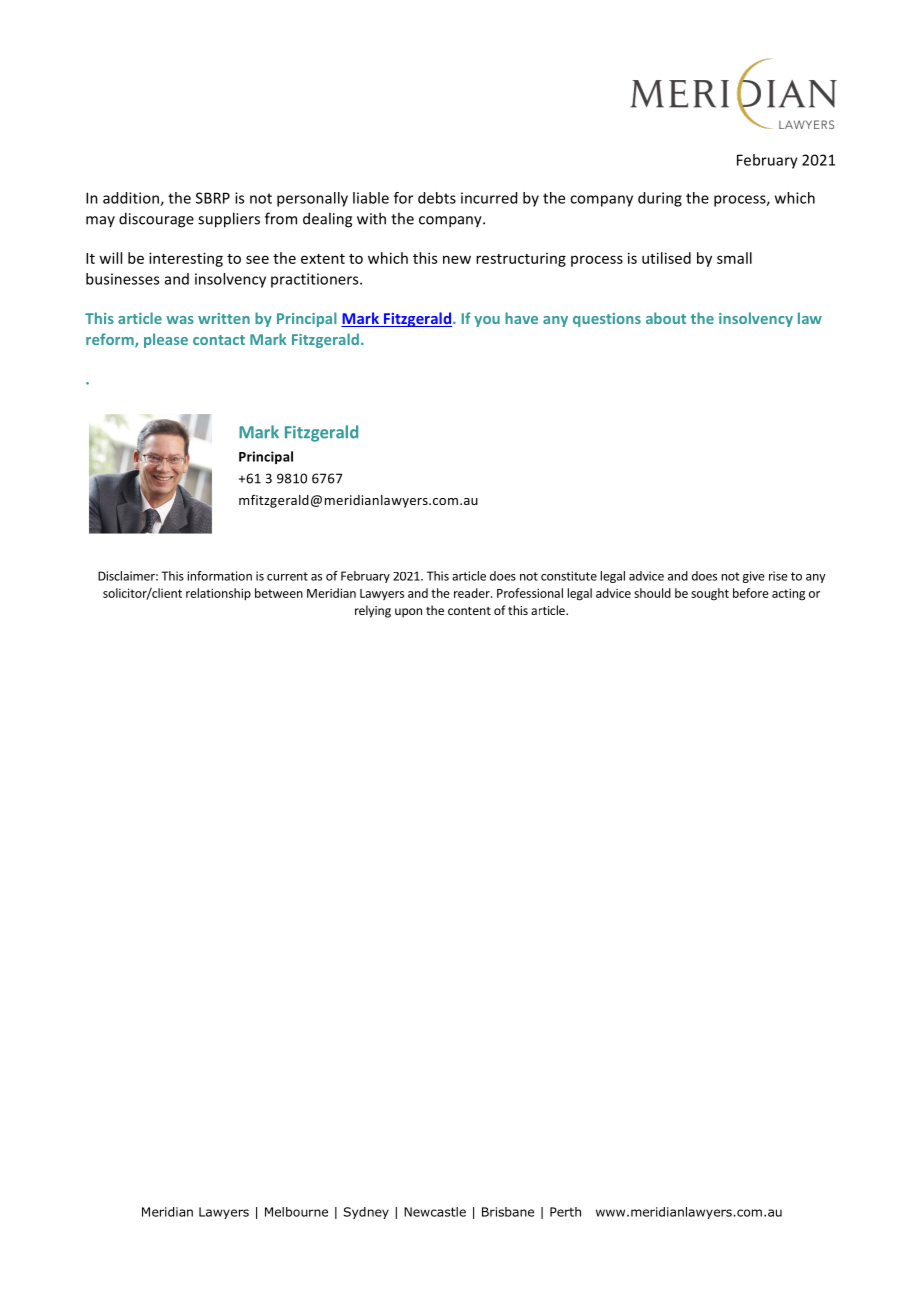  What do you see at coordinates (734, 258) in the screenshot?
I see `small` at bounding box center [734, 258].
